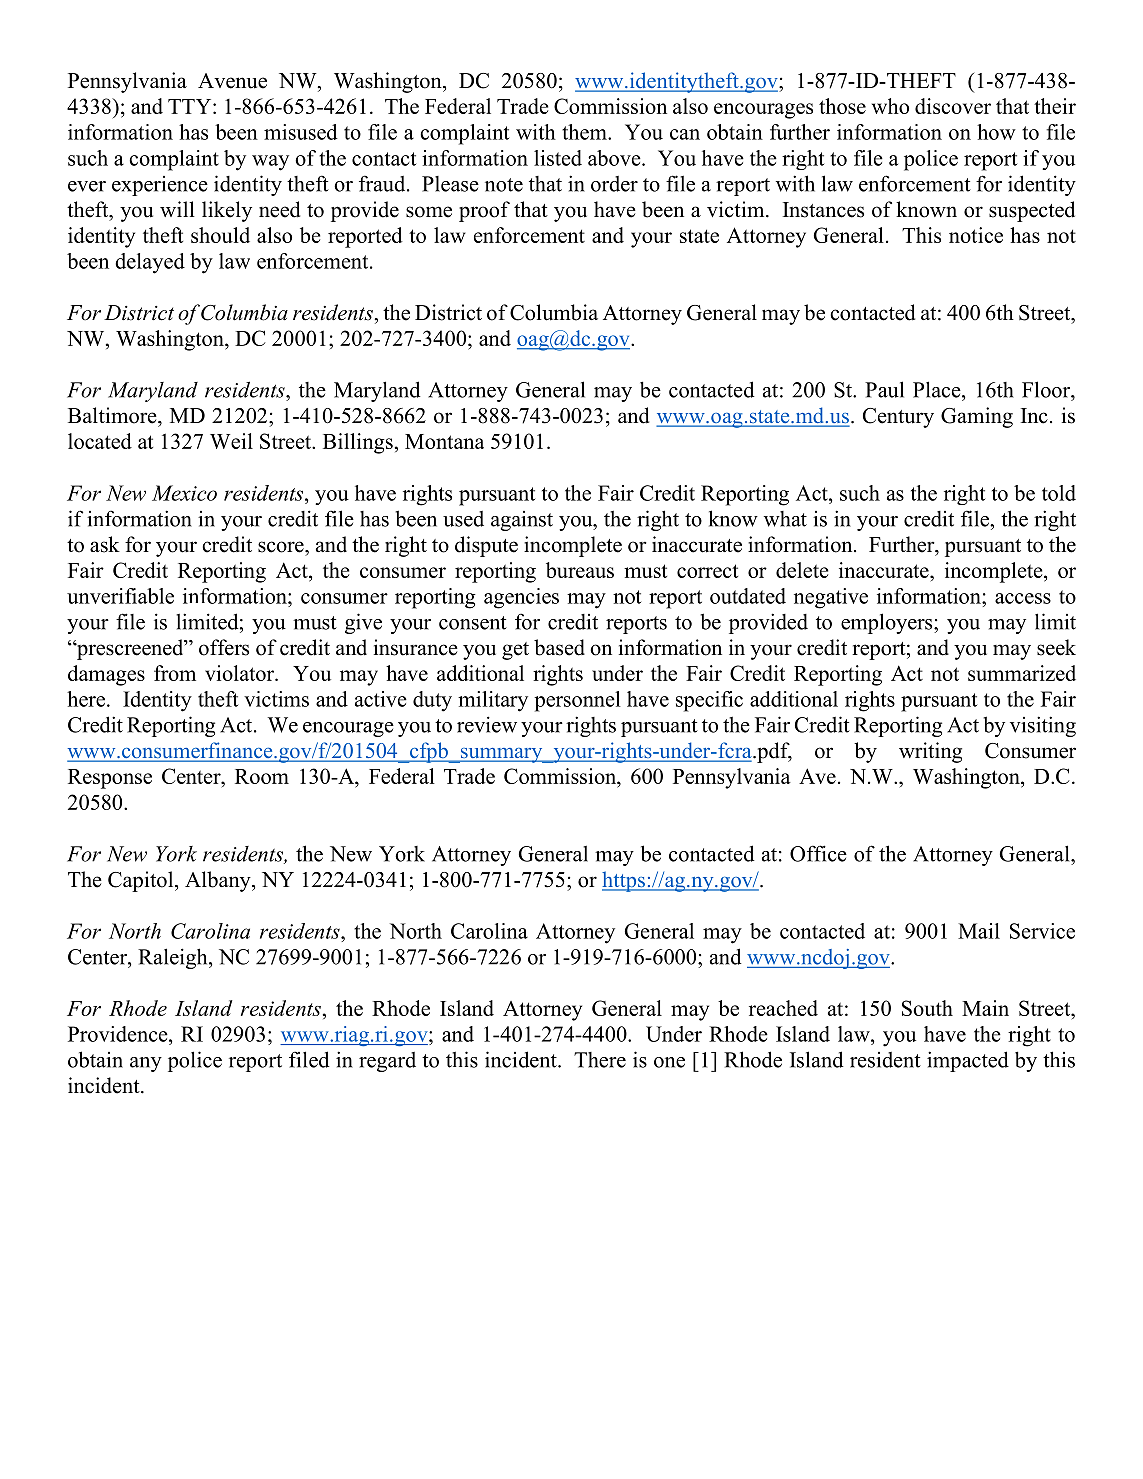  Describe the element at coordinates (150, 263) in the page. I see `delayed` at that location.
